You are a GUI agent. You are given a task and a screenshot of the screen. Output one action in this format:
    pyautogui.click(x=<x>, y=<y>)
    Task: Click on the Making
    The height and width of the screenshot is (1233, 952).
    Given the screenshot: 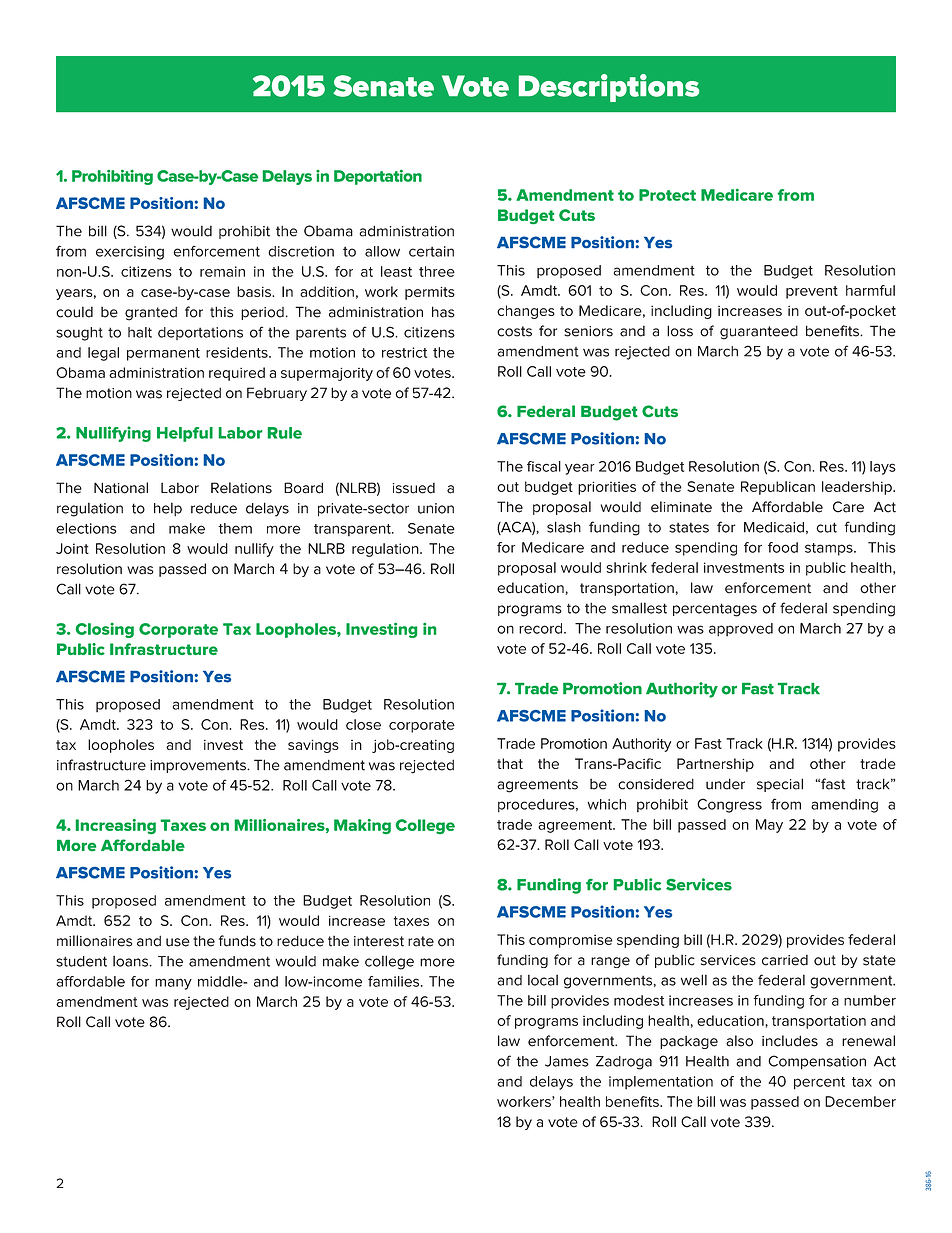 What is the action you would take?
    pyautogui.click(x=362, y=826)
